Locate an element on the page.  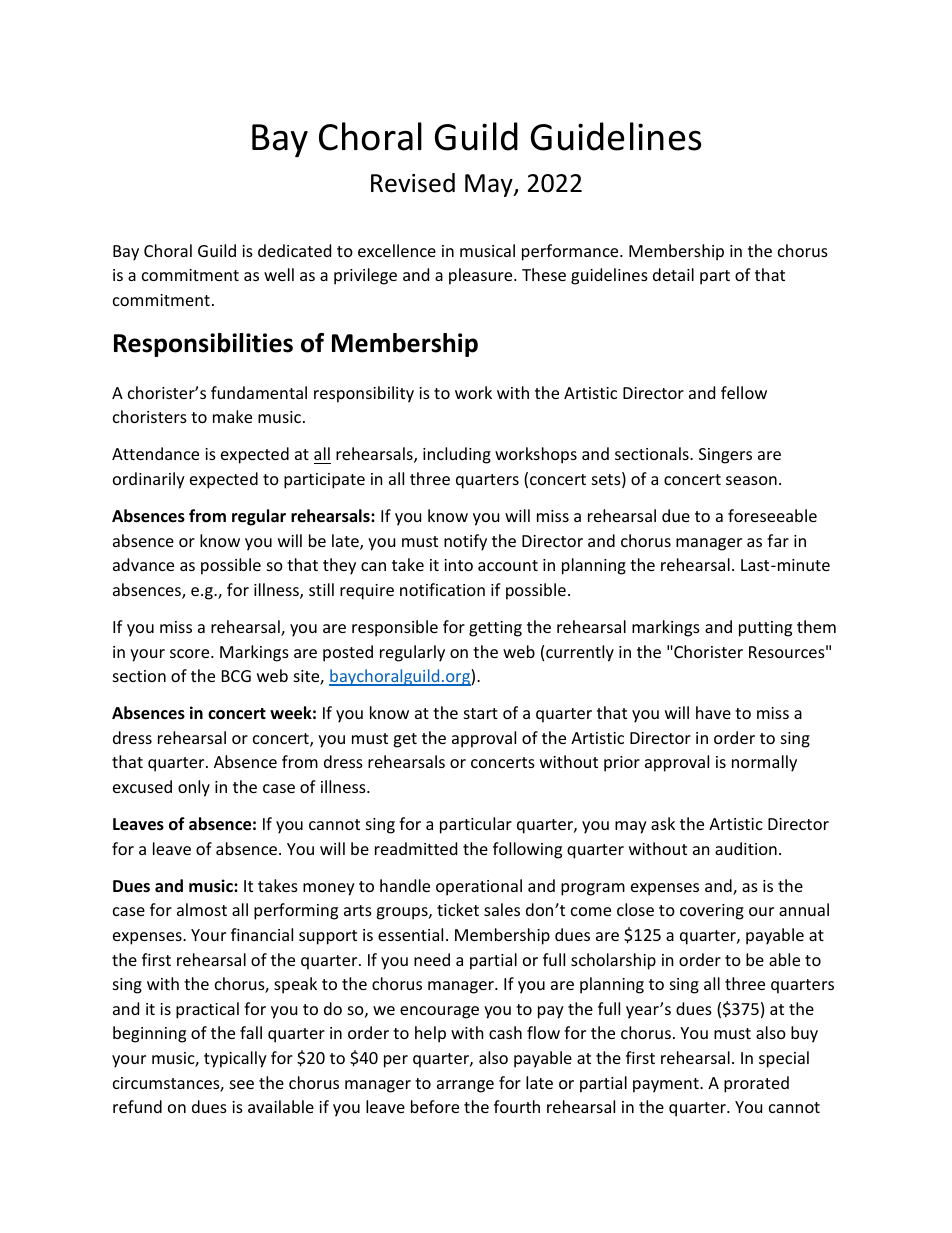
notify is located at coordinates (465, 542).
